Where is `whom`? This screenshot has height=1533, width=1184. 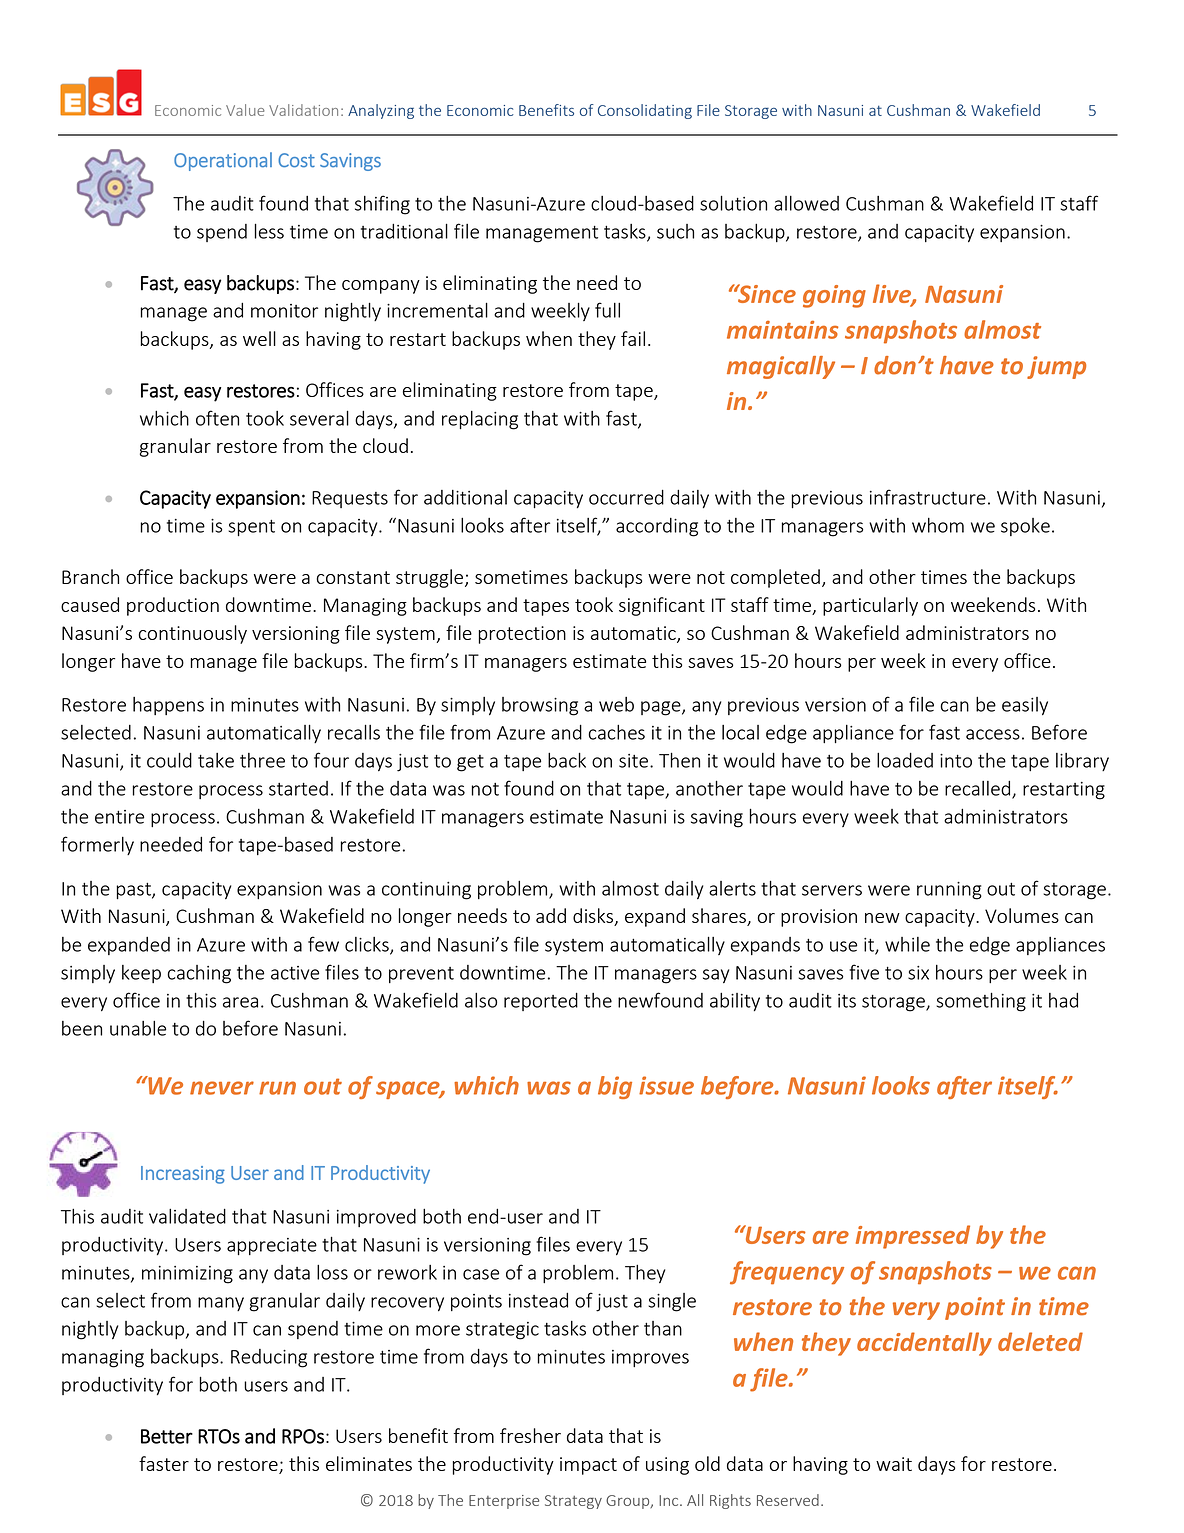 whom is located at coordinates (938, 525).
